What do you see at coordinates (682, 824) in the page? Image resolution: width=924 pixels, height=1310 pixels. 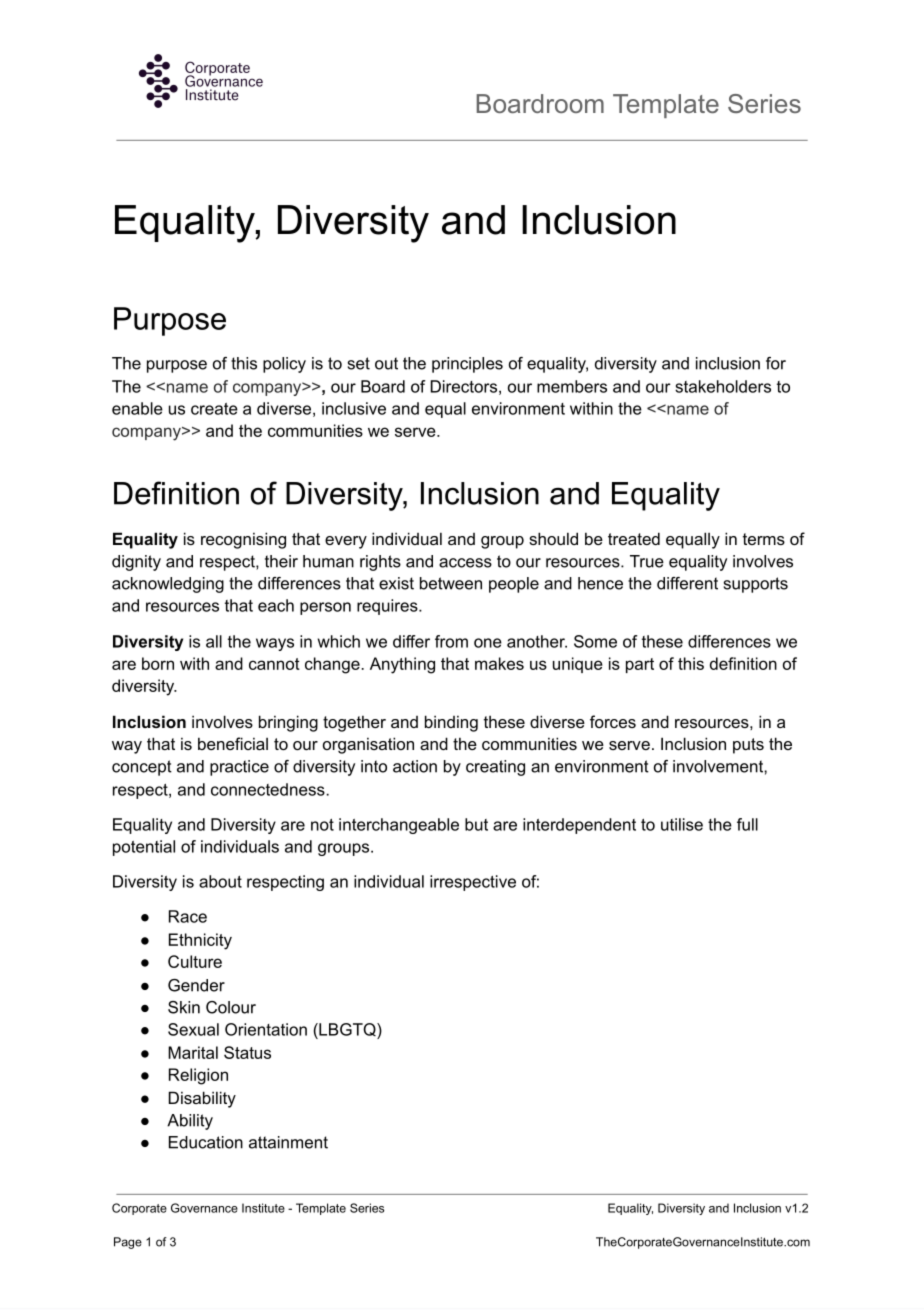 I see `utilise` at bounding box center [682, 824].
